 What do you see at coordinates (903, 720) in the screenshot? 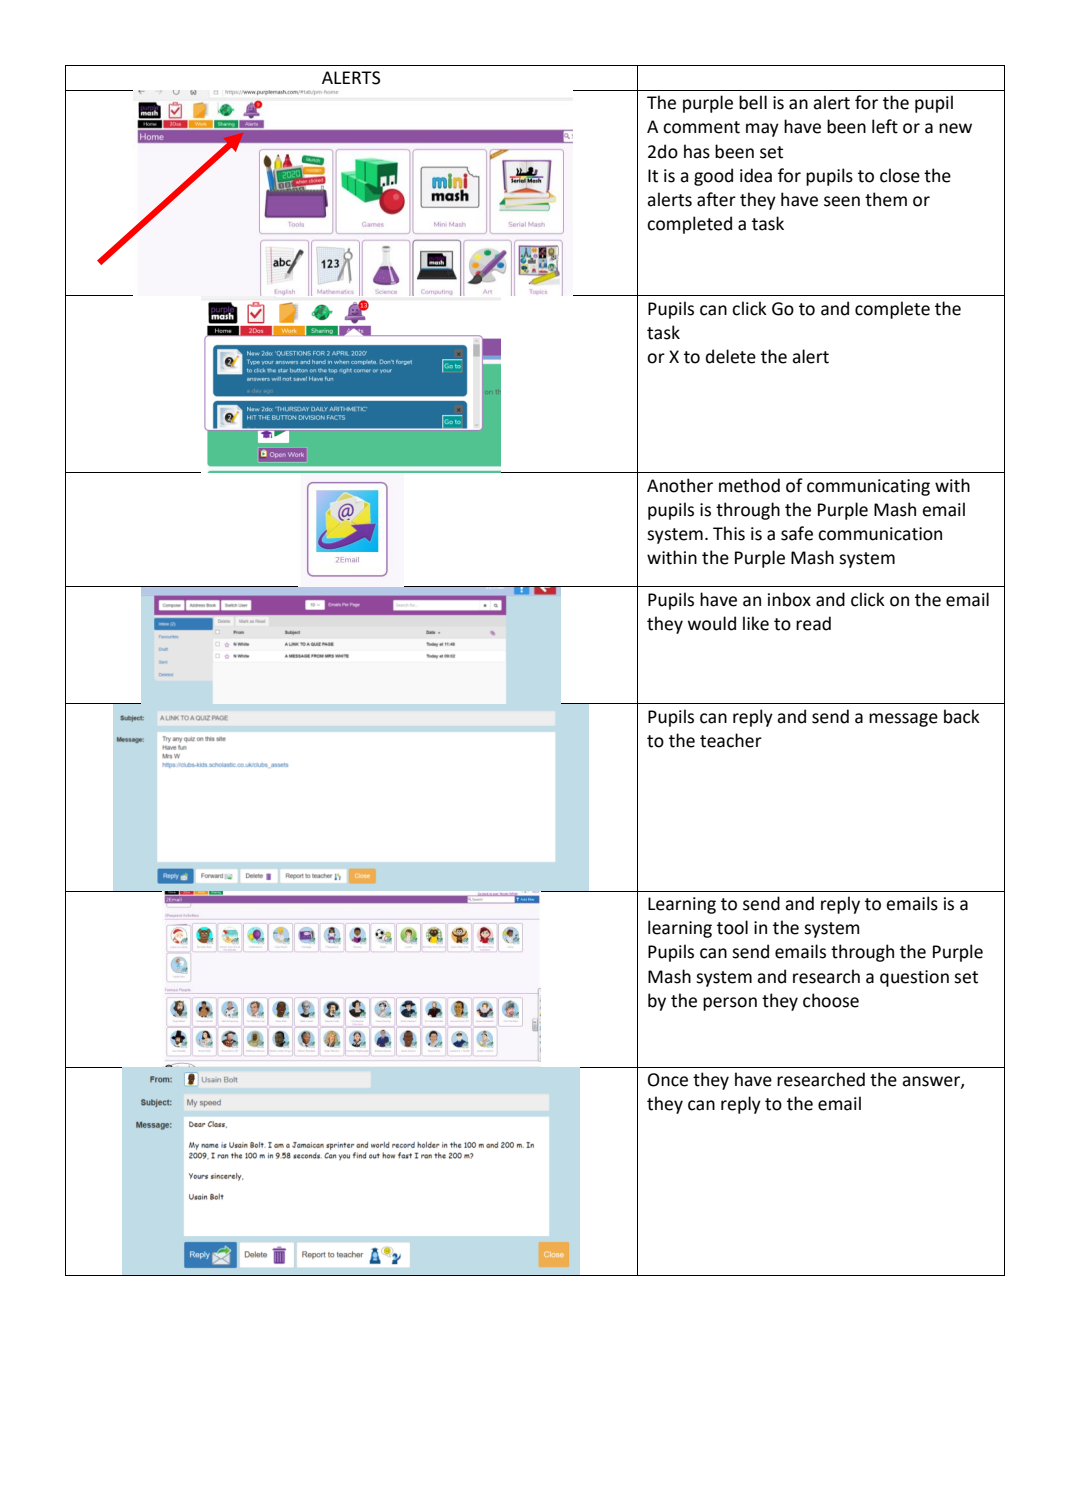
I see `message` at bounding box center [903, 720].
